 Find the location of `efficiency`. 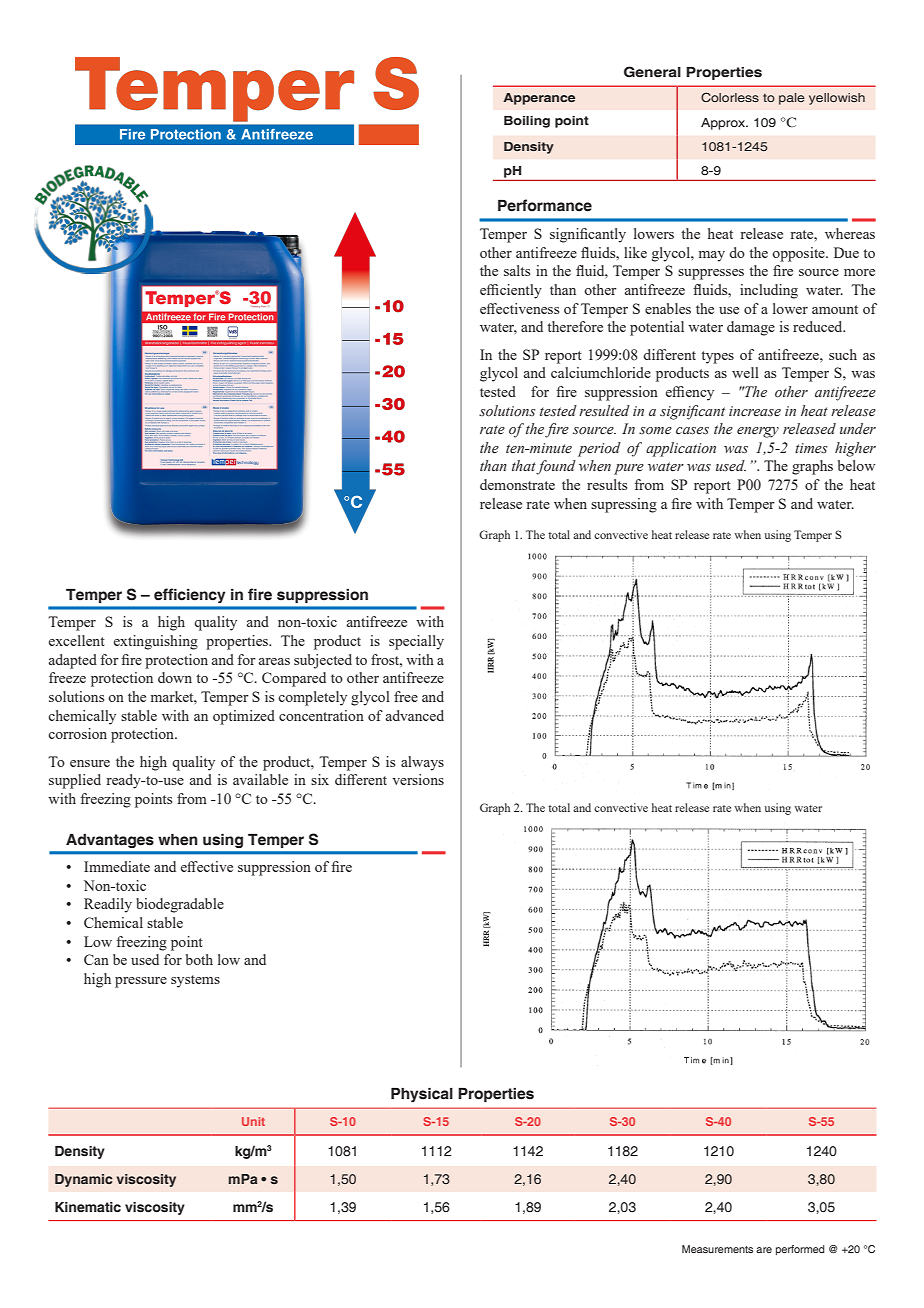

efficiency is located at coordinates (189, 595).
